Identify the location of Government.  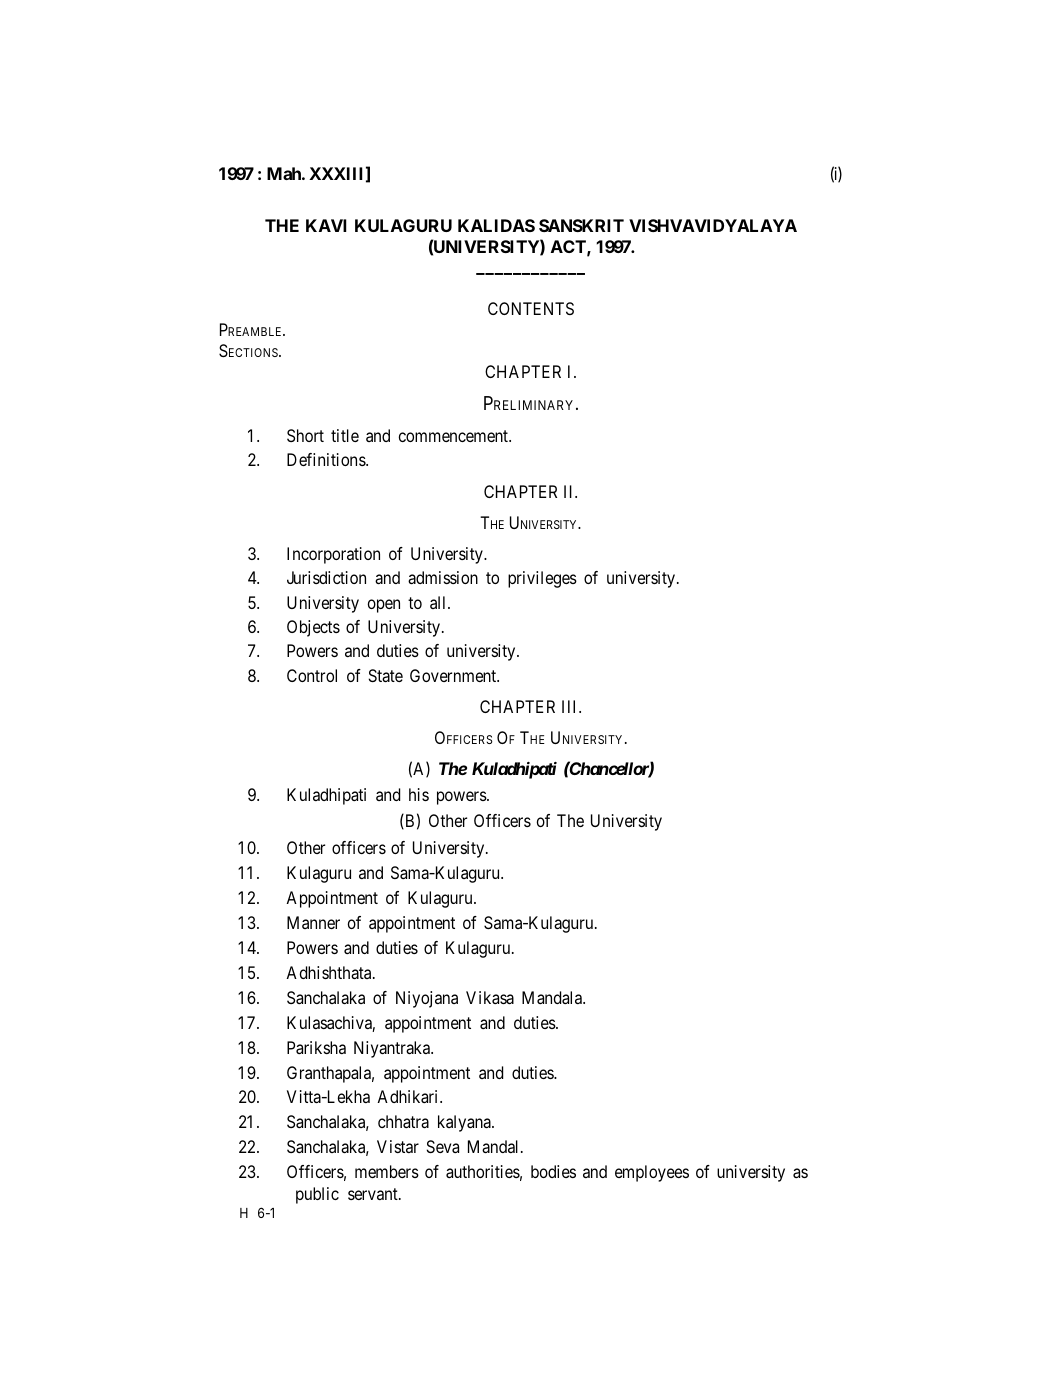
(454, 675).
